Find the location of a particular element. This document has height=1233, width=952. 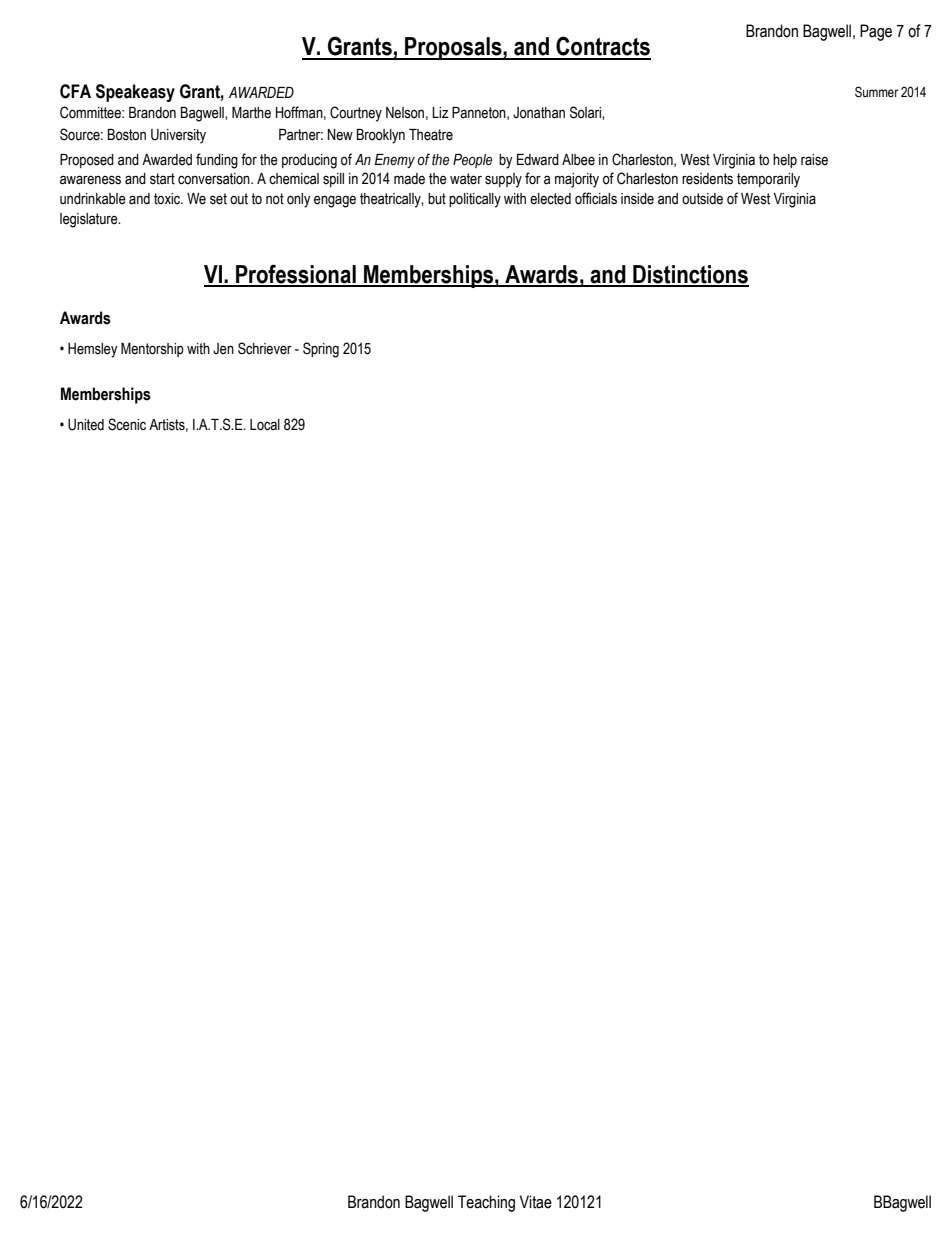

outside is located at coordinates (702, 199).
